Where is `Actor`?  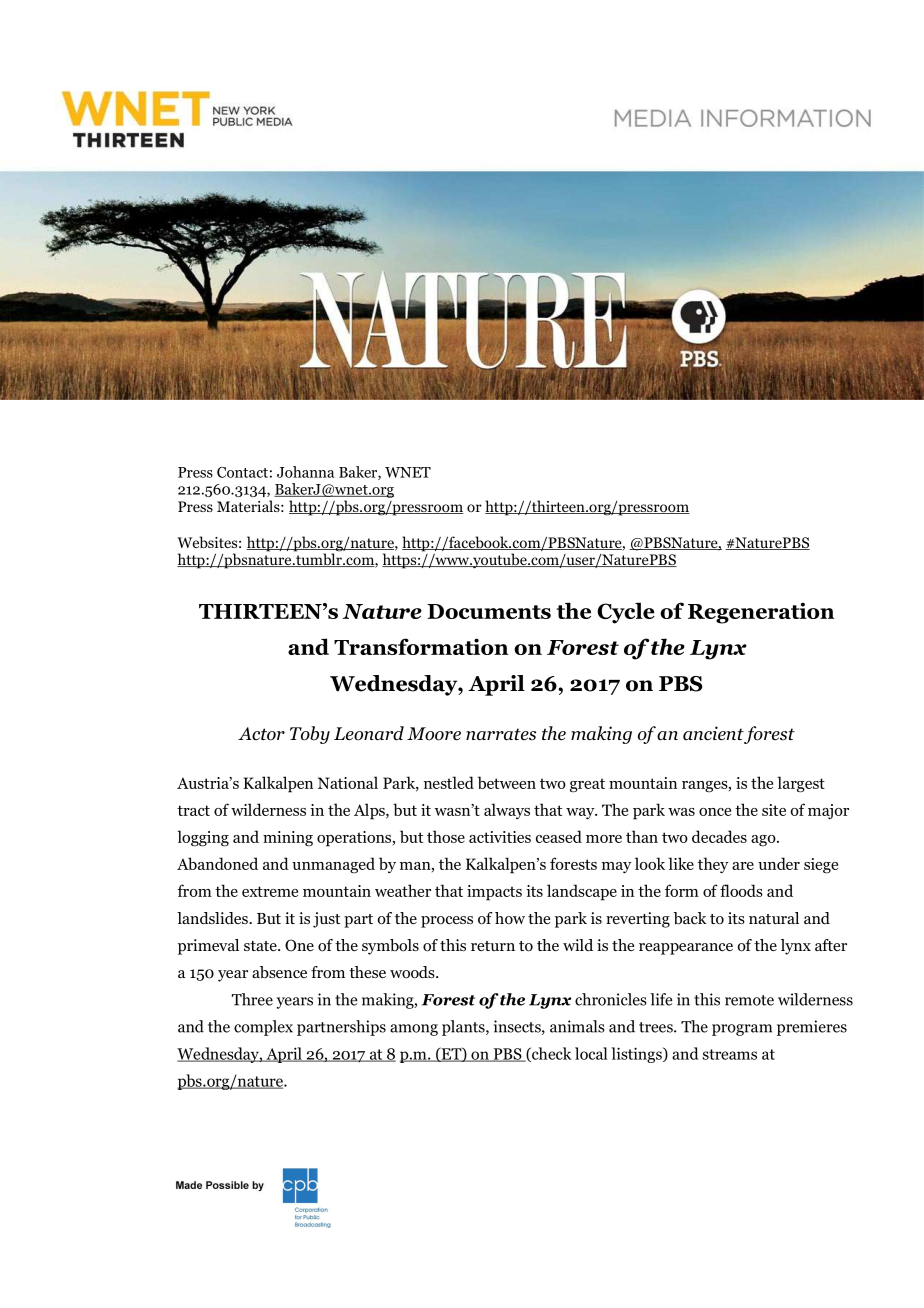 Actor is located at coordinates (261, 734).
